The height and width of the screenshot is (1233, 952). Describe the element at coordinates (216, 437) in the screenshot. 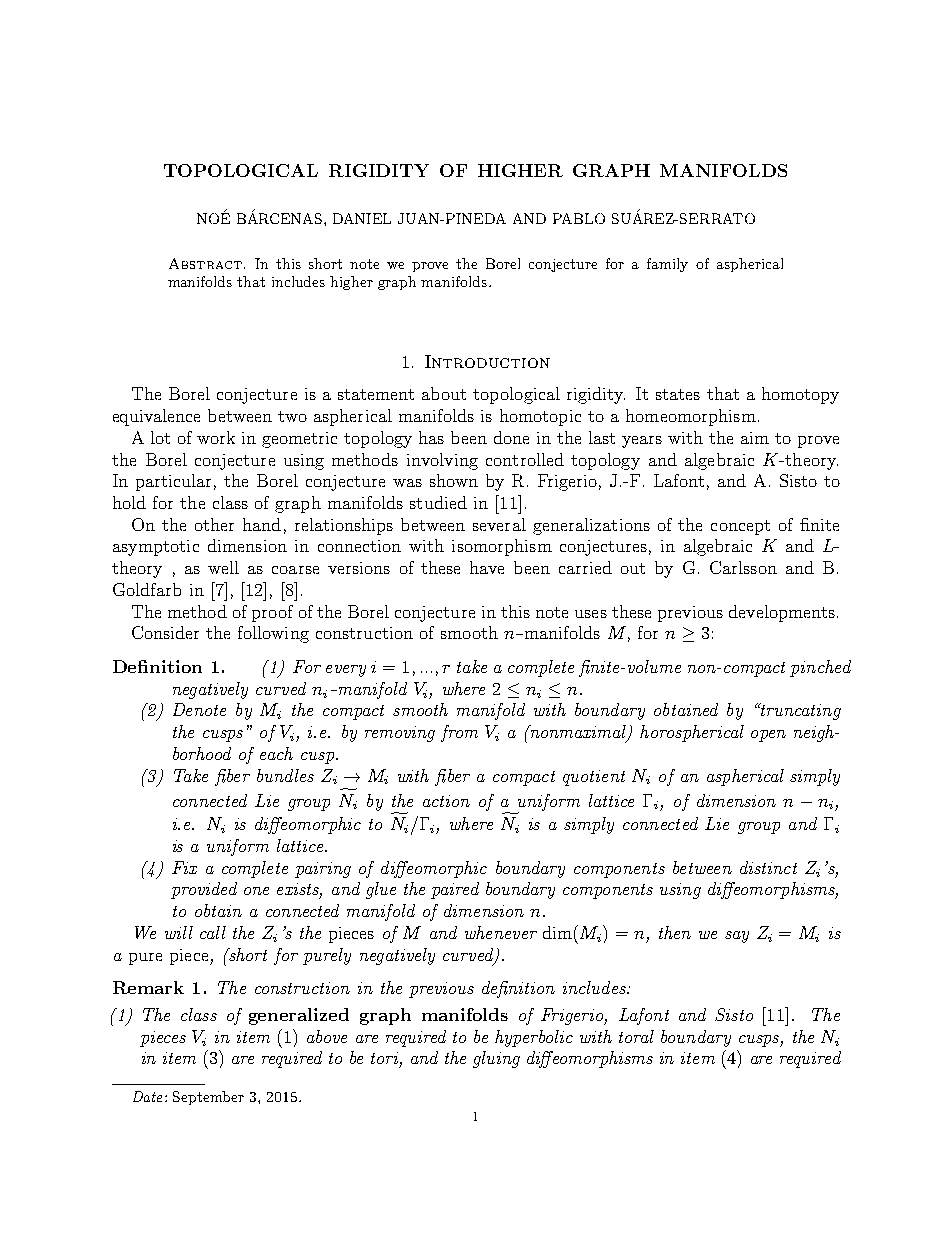

I see `work` at that location.
